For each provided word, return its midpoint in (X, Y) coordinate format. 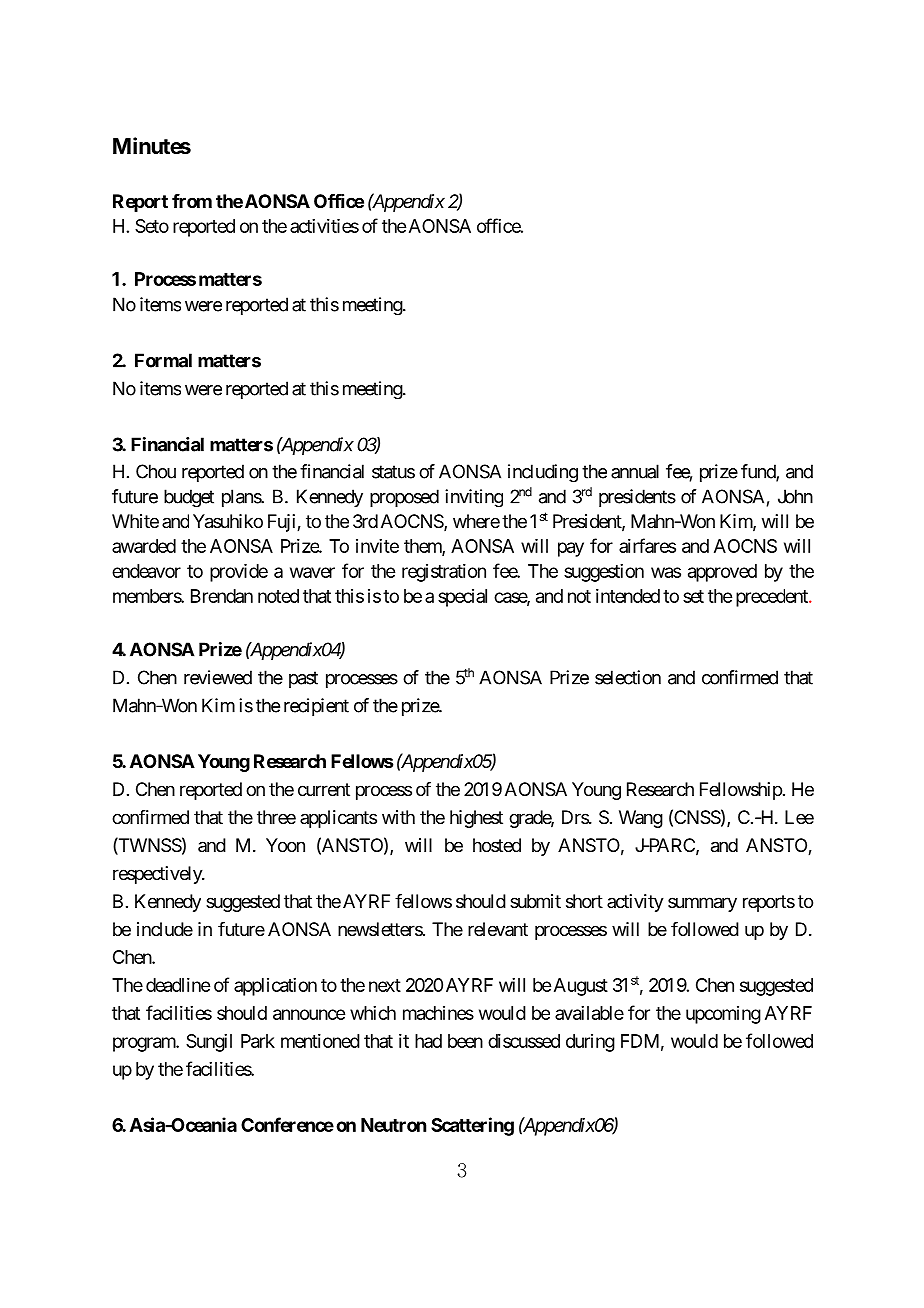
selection (628, 677)
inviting (474, 498)
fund (759, 472)
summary (702, 904)
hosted (497, 845)
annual (635, 471)
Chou (156, 471)
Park (258, 1041)
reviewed (218, 677)
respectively (158, 875)
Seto (152, 226)
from (192, 201)
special (462, 598)
